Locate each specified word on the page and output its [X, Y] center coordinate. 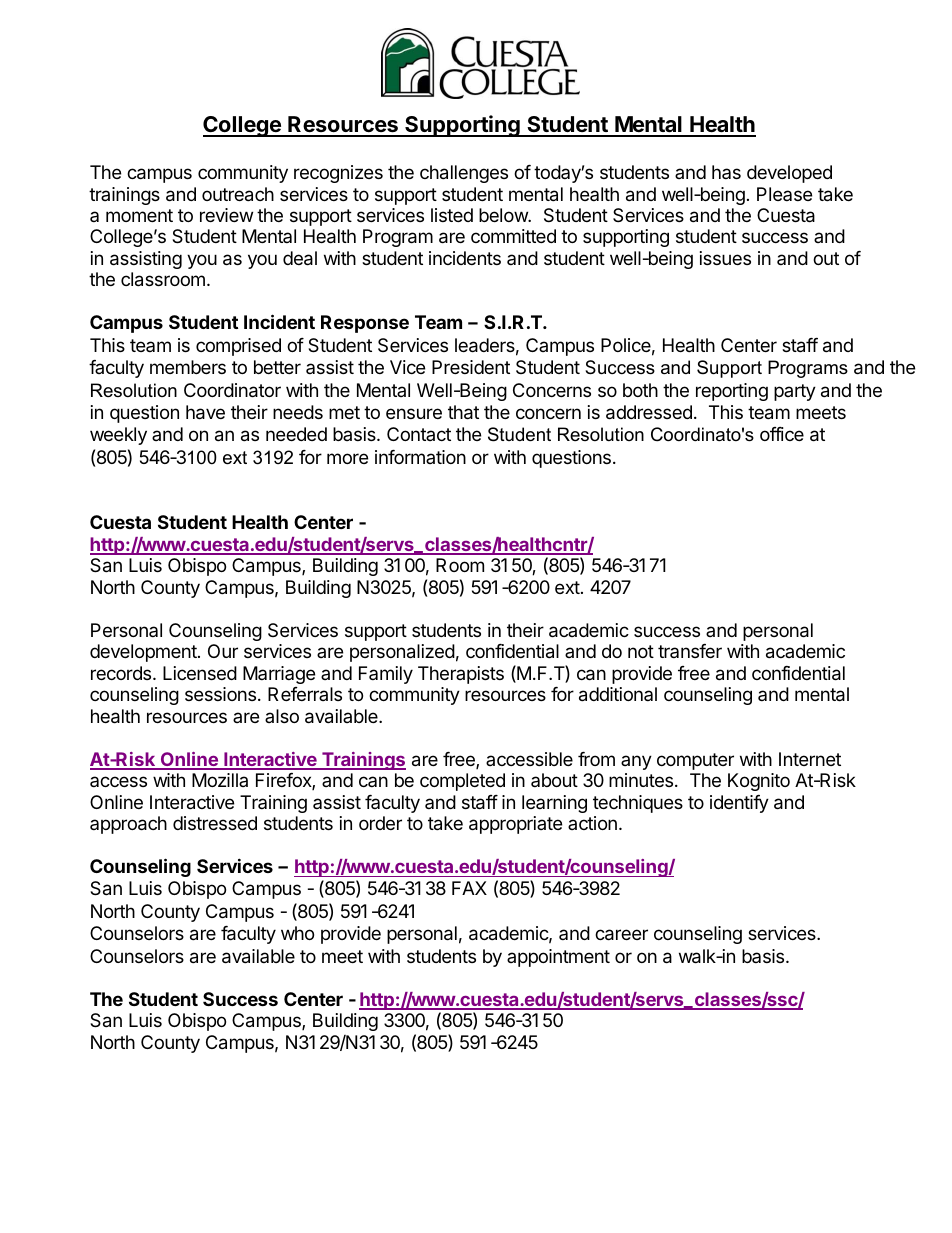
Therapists [461, 675]
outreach [238, 194]
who [297, 933]
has [726, 172]
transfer [690, 651]
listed [452, 215]
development [144, 653]
